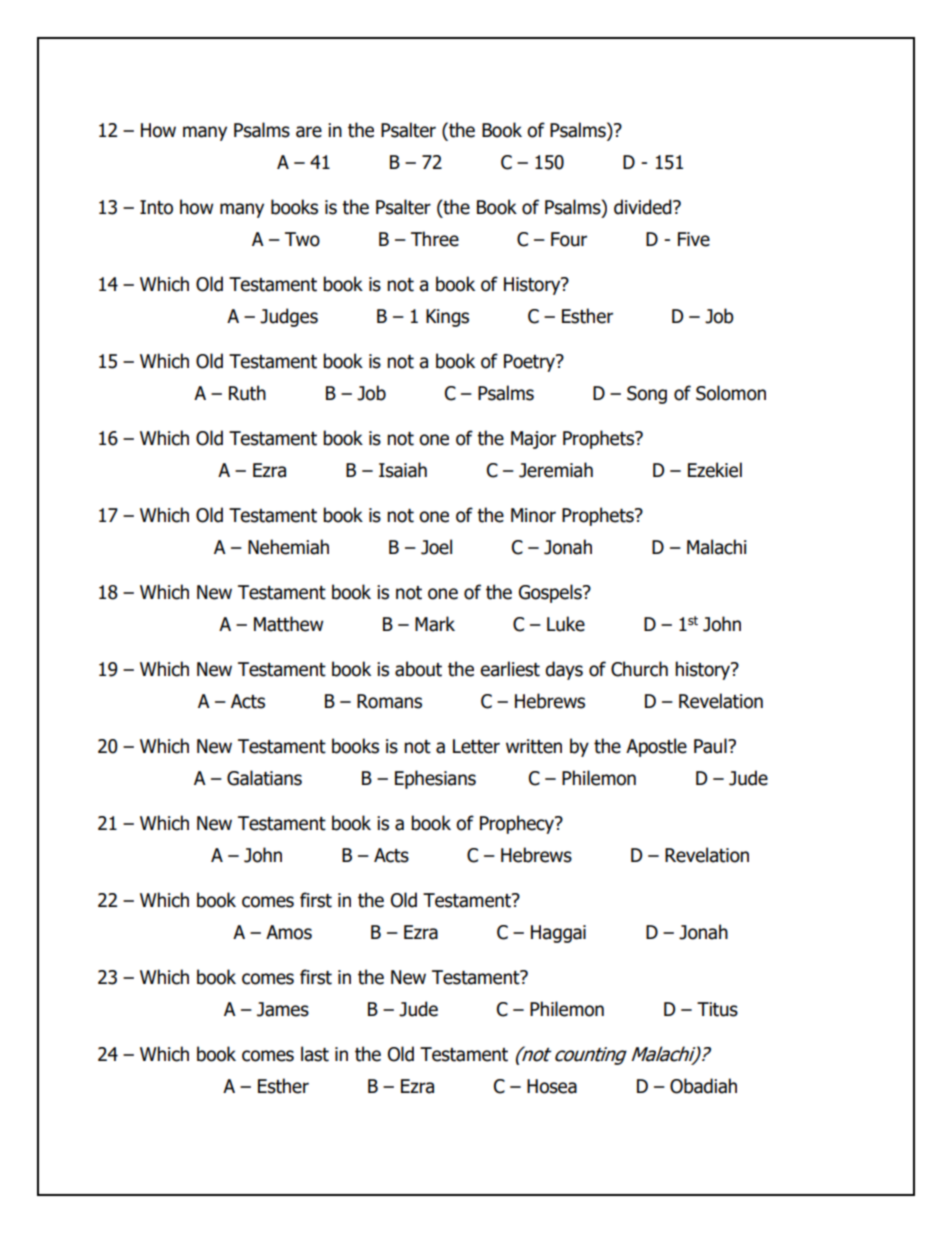  Describe the element at coordinates (518, 824) in the screenshot. I see `Prophecy` at that location.
